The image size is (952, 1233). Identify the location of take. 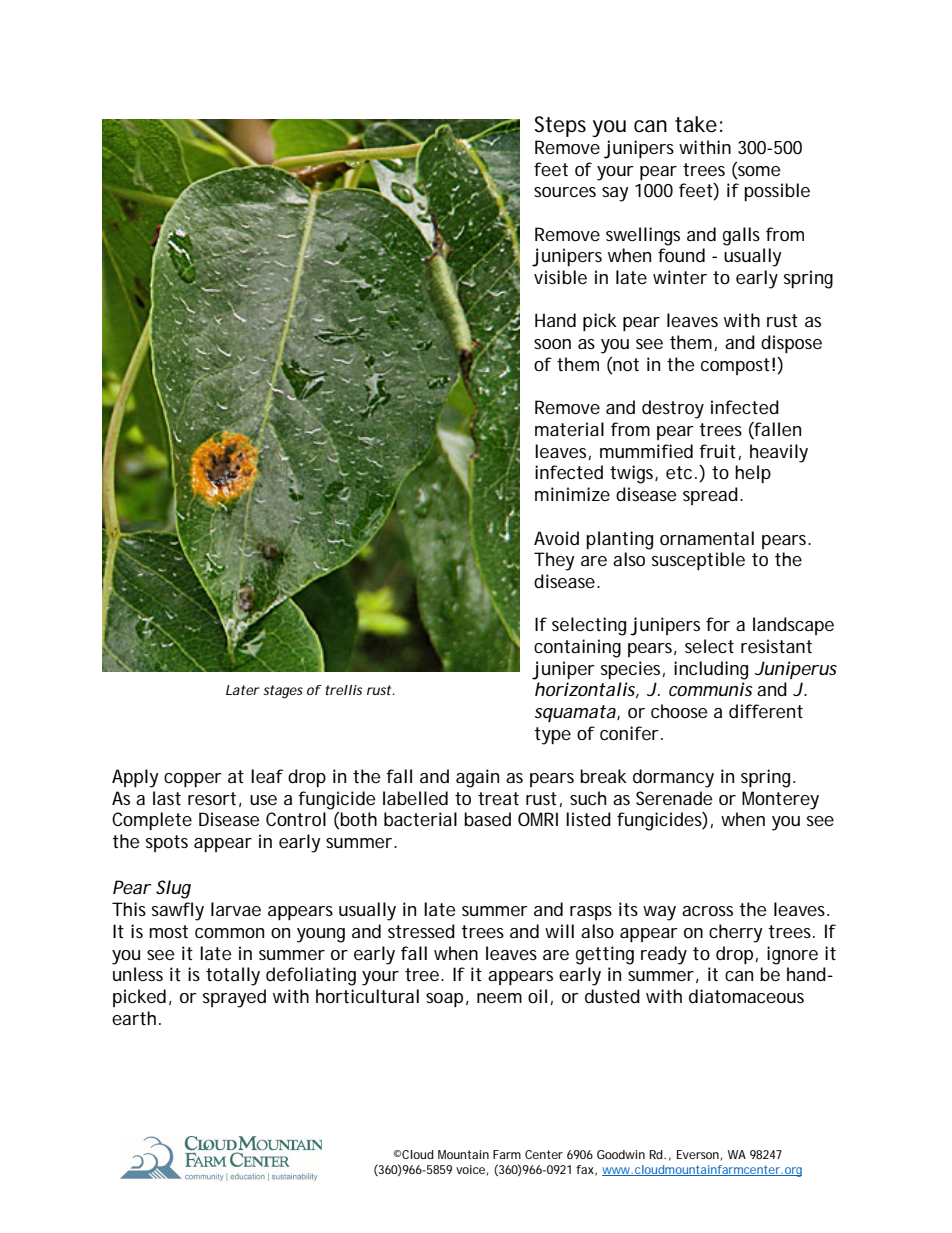
(696, 124).
